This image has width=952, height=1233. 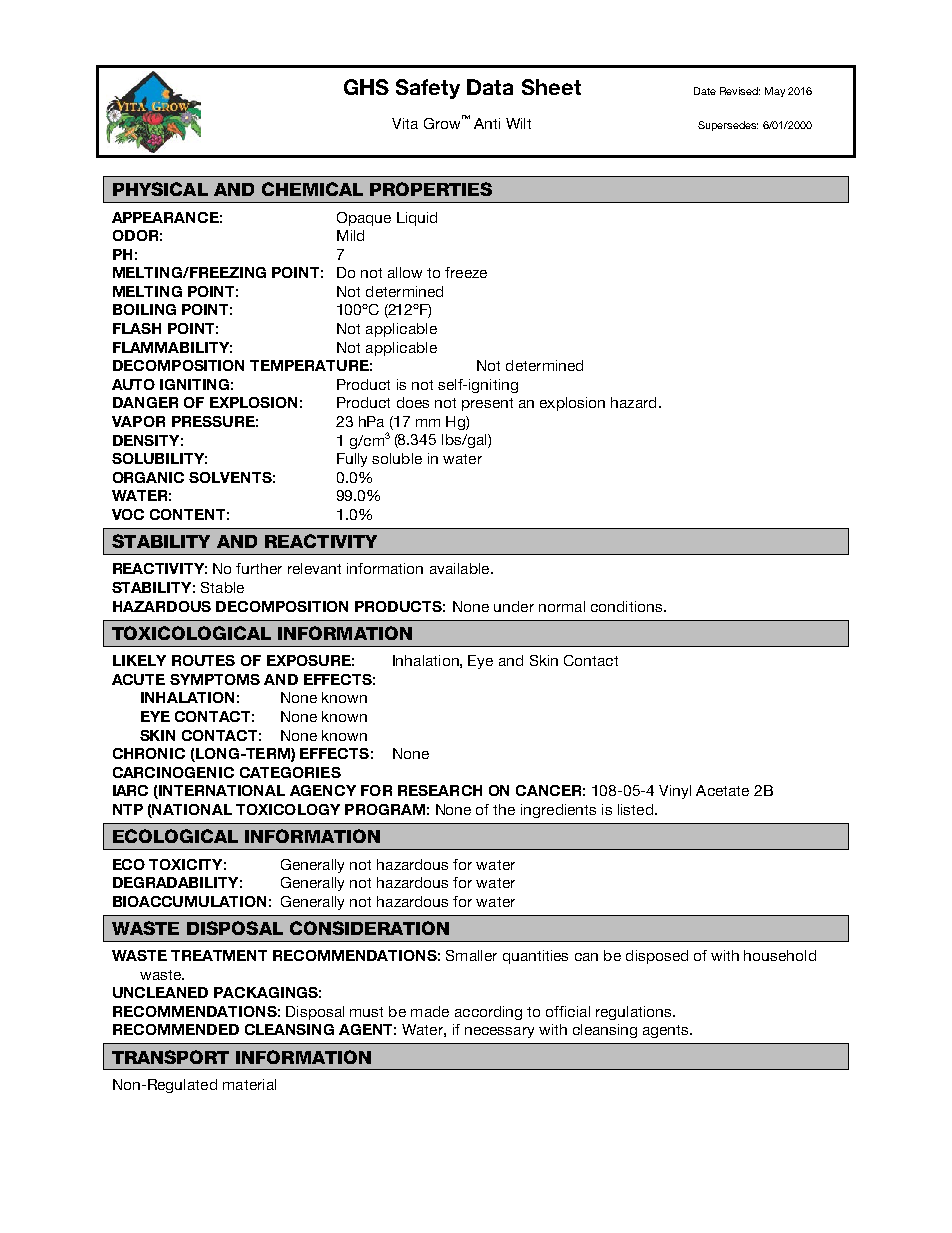 What do you see at coordinates (628, 606) in the image?
I see `conditions` at bounding box center [628, 606].
